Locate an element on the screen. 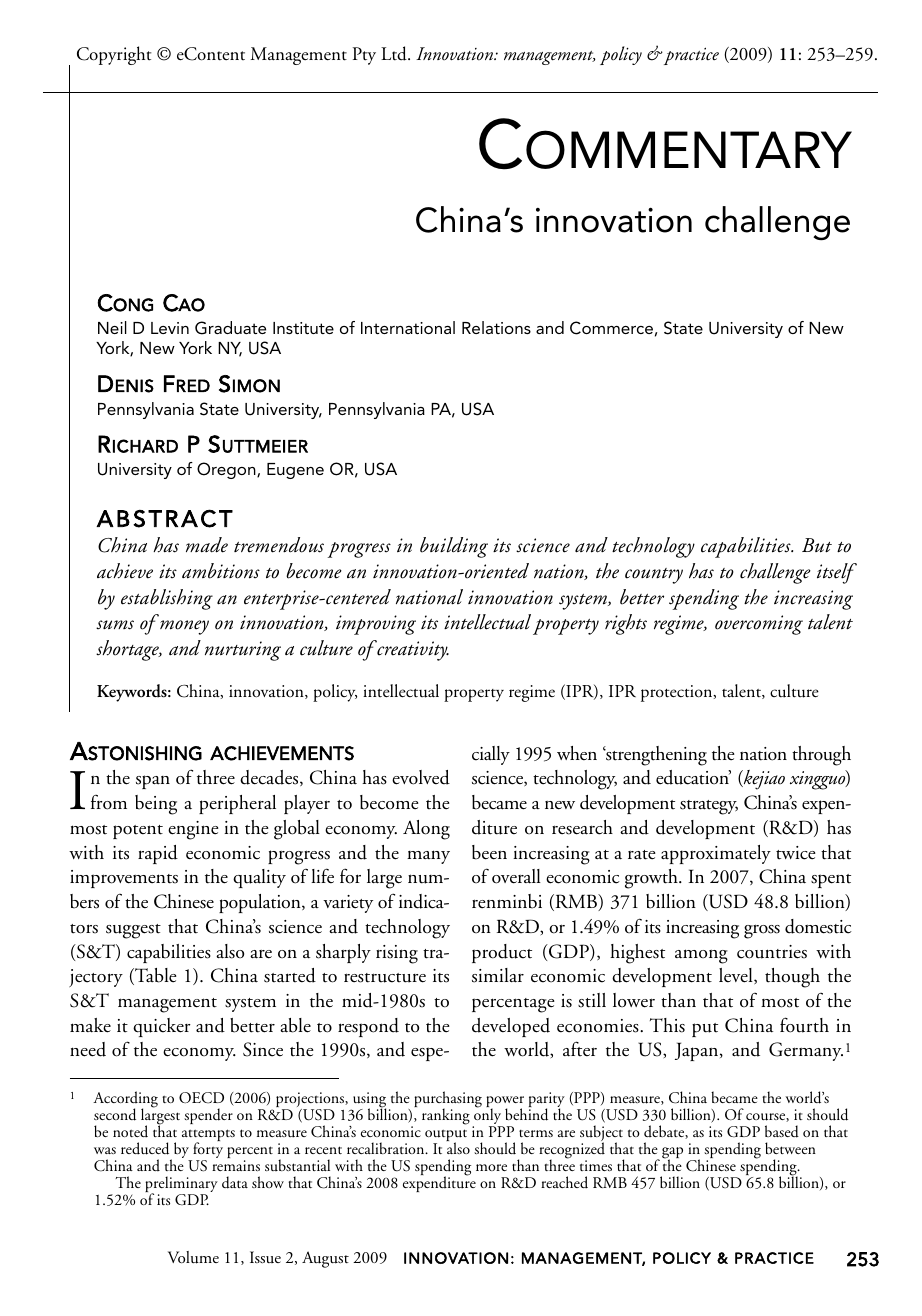 The width and height of the screenshot is (922, 1316). Pty is located at coordinates (364, 56).
